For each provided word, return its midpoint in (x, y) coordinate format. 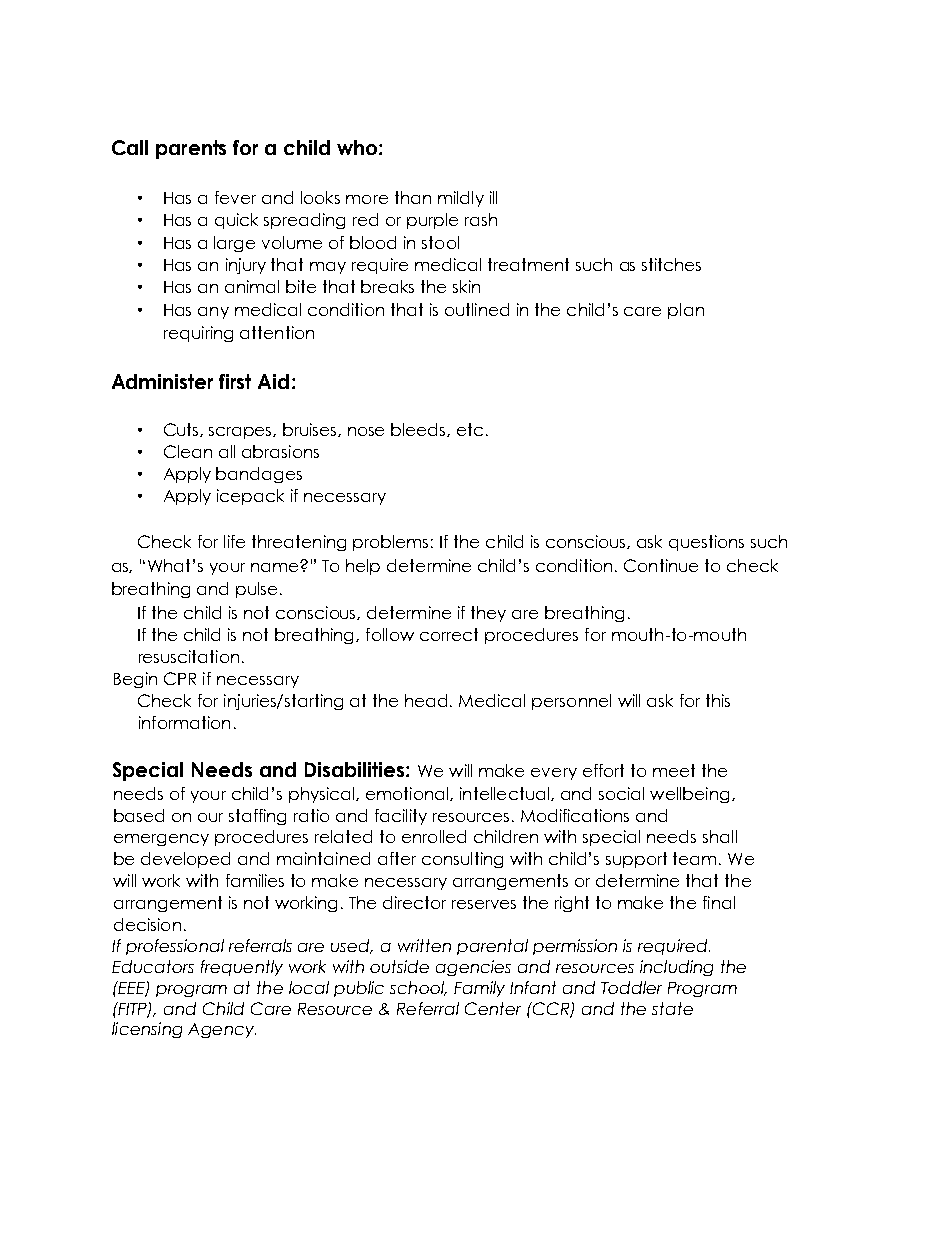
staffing (257, 817)
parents (191, 149)
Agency (222, 1030)
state (672, 1008)
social (621, 793)
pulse (256, 590)
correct (449, 634)
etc (470, 429)
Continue (661, 565)
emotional (408, 794)
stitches (671, 264)
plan (686, 311)
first (235, 381)
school (418, 988)
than (413, 197)
